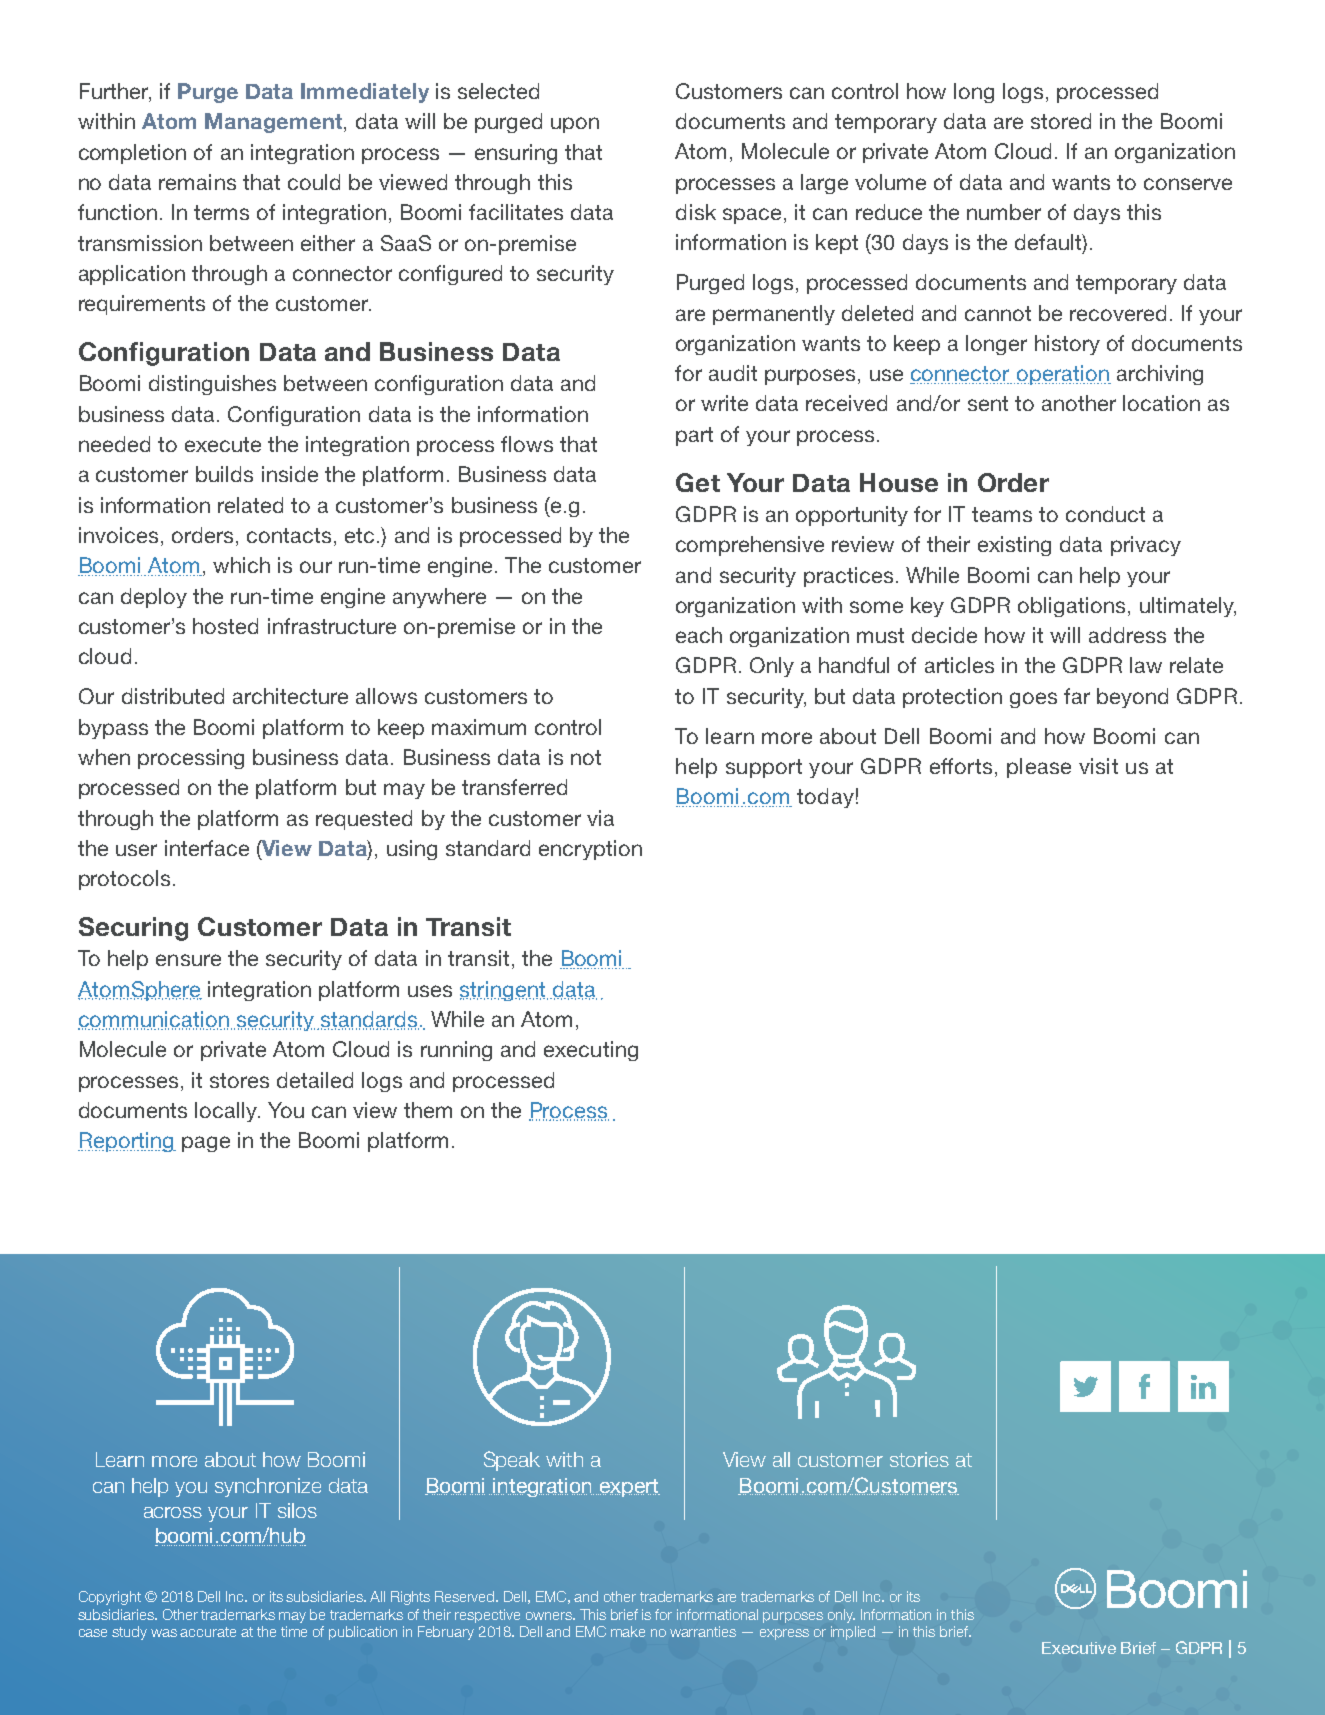 The width and height of the image is (1325, 1715). What do you see at coordinates (208, 1632) in the image?
I see `accurate` at bounding box center [208, 1632].
